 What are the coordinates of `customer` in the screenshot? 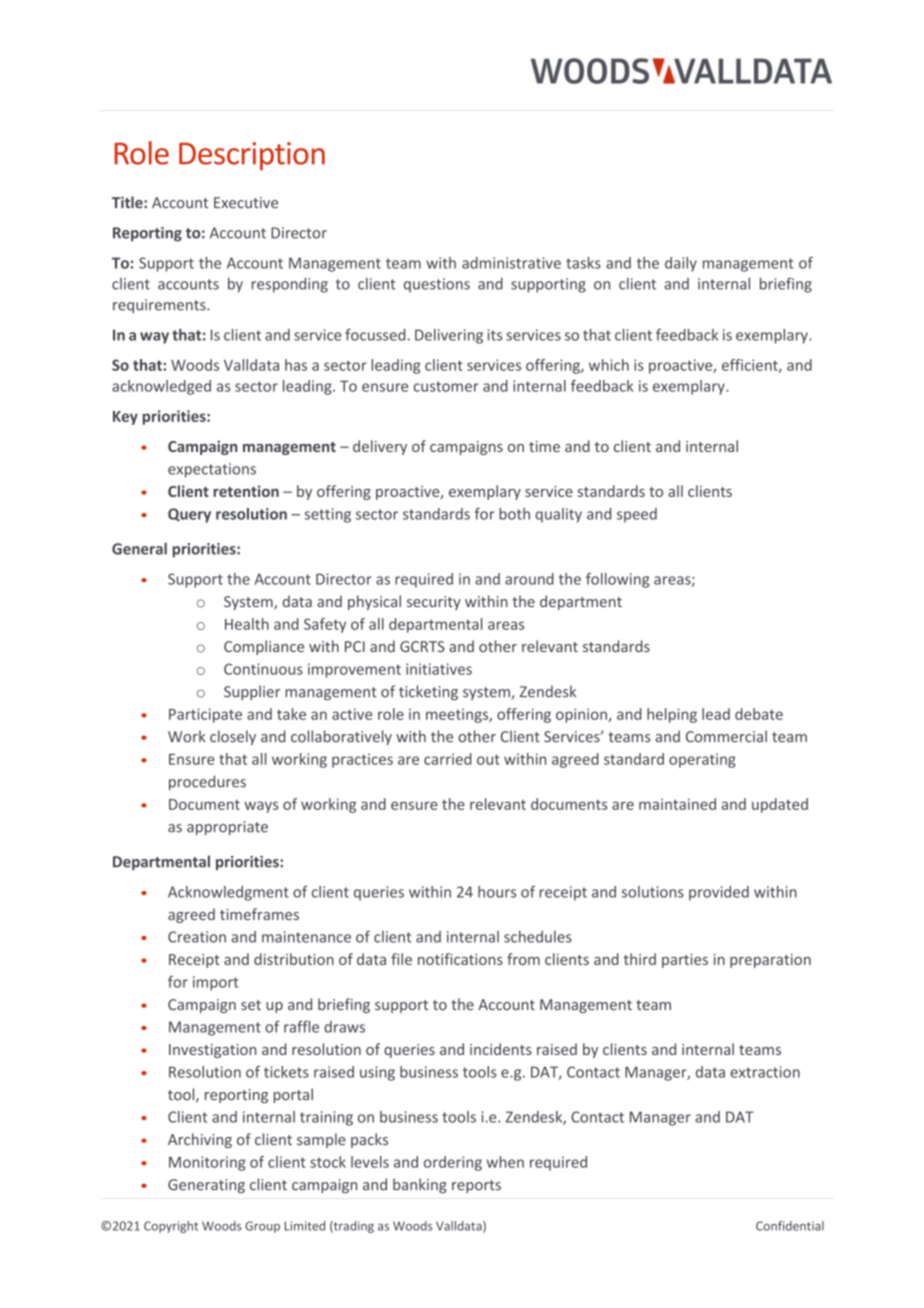 It's located at (446, 386).
